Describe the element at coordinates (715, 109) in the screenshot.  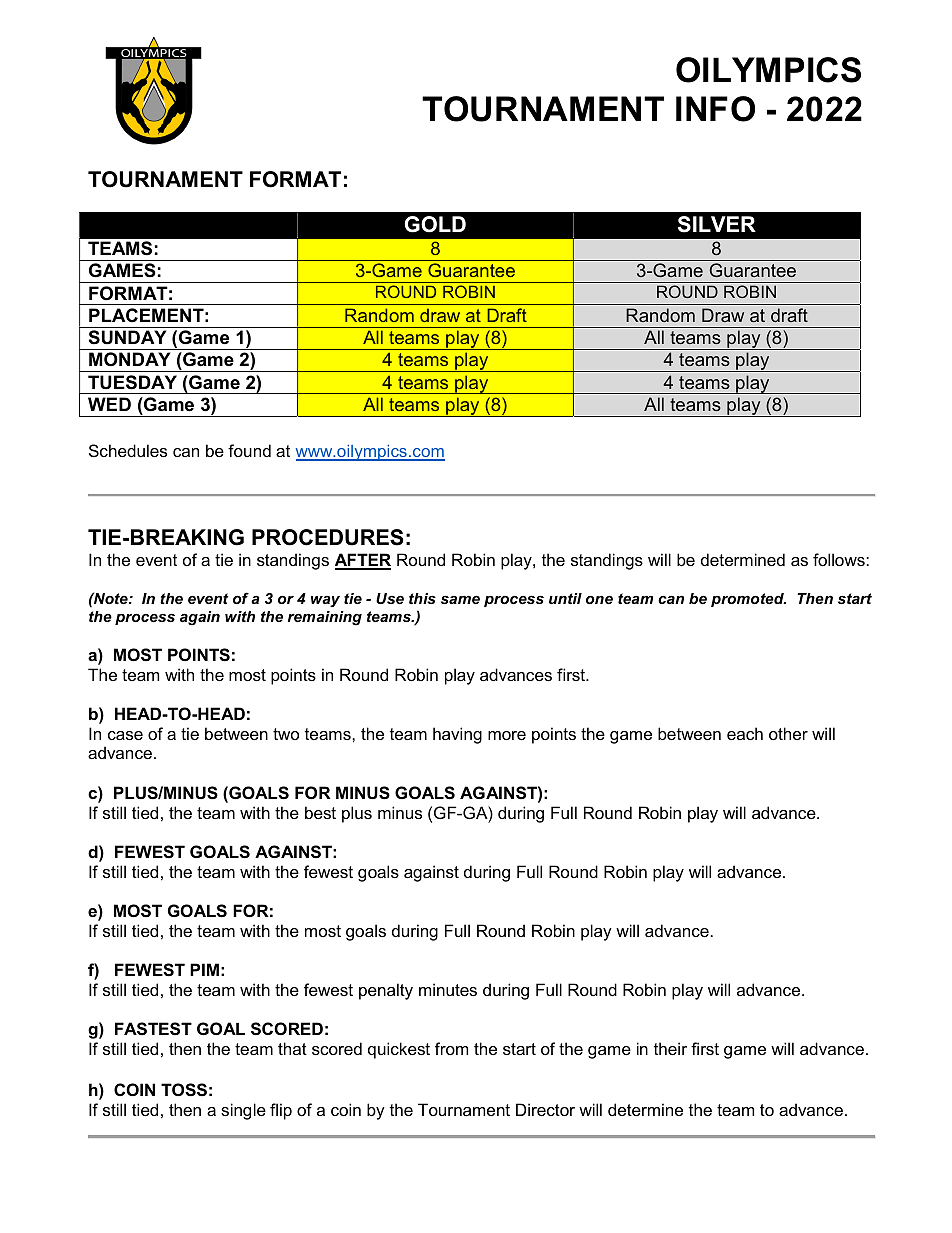
I see `INFO` at that location.
